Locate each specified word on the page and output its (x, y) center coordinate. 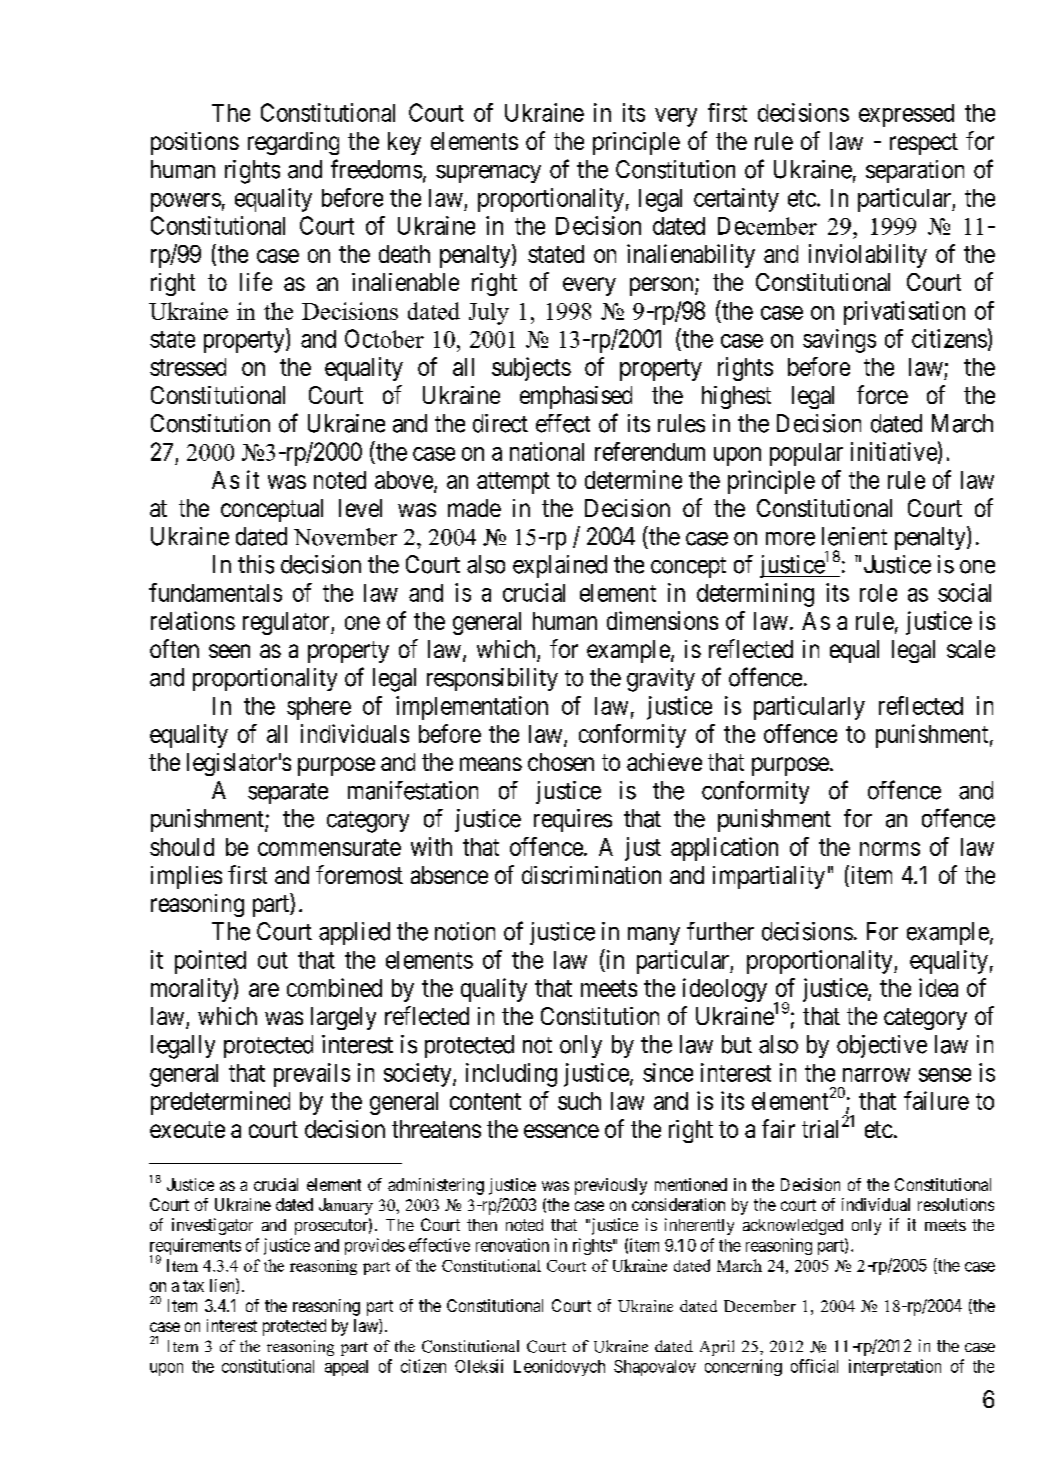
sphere (319, 708)
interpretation (895, 1367)
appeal (346, 1368)
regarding (293, 143)
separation (915, 171)
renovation (512, 1245)
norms (890, 849)
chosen (561, 762)
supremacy (488, 174)
